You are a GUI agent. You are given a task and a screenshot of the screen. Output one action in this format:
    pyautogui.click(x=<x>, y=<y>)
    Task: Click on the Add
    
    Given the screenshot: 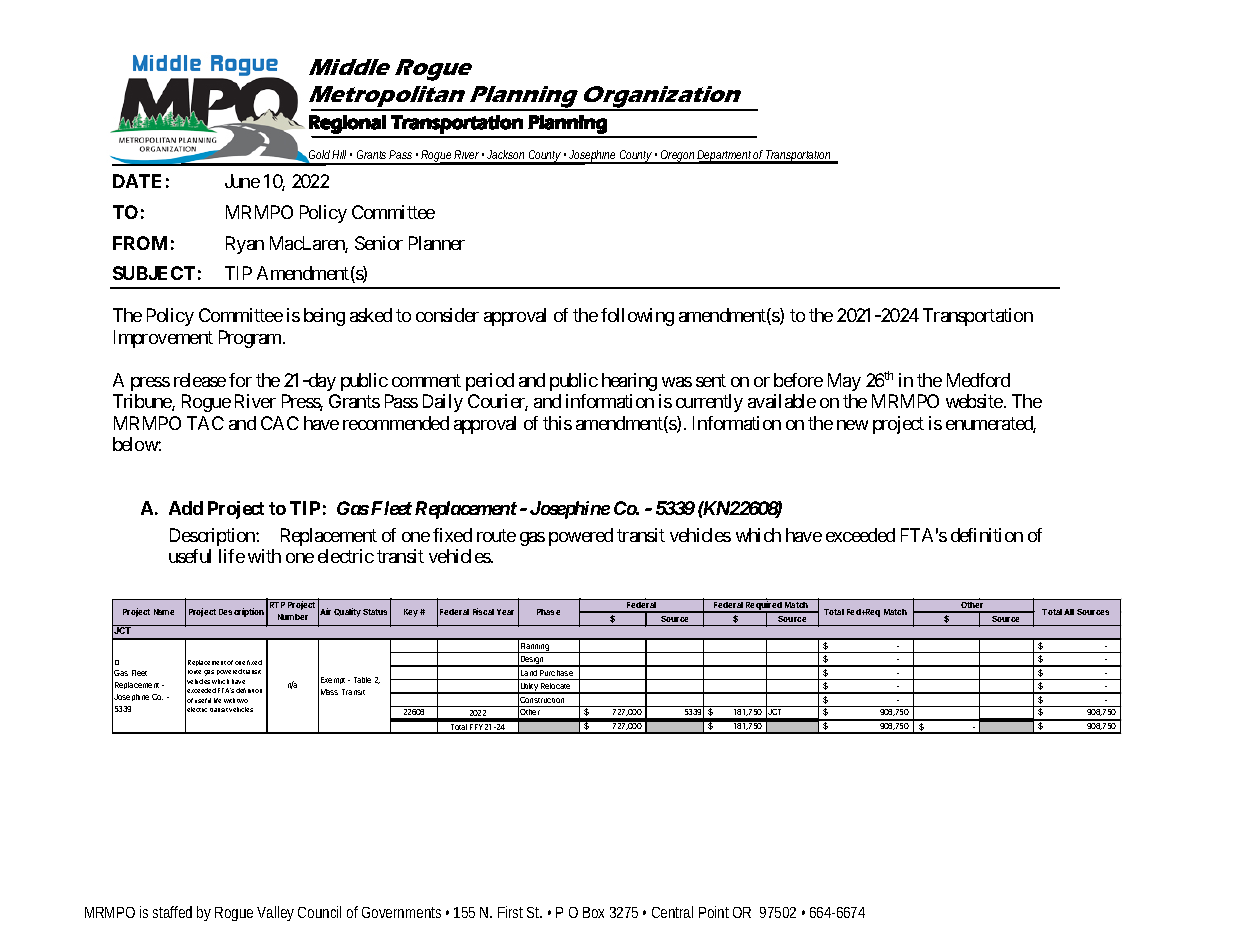 What is the action you would take?
    pyautogui.click(x=186, y=508)
